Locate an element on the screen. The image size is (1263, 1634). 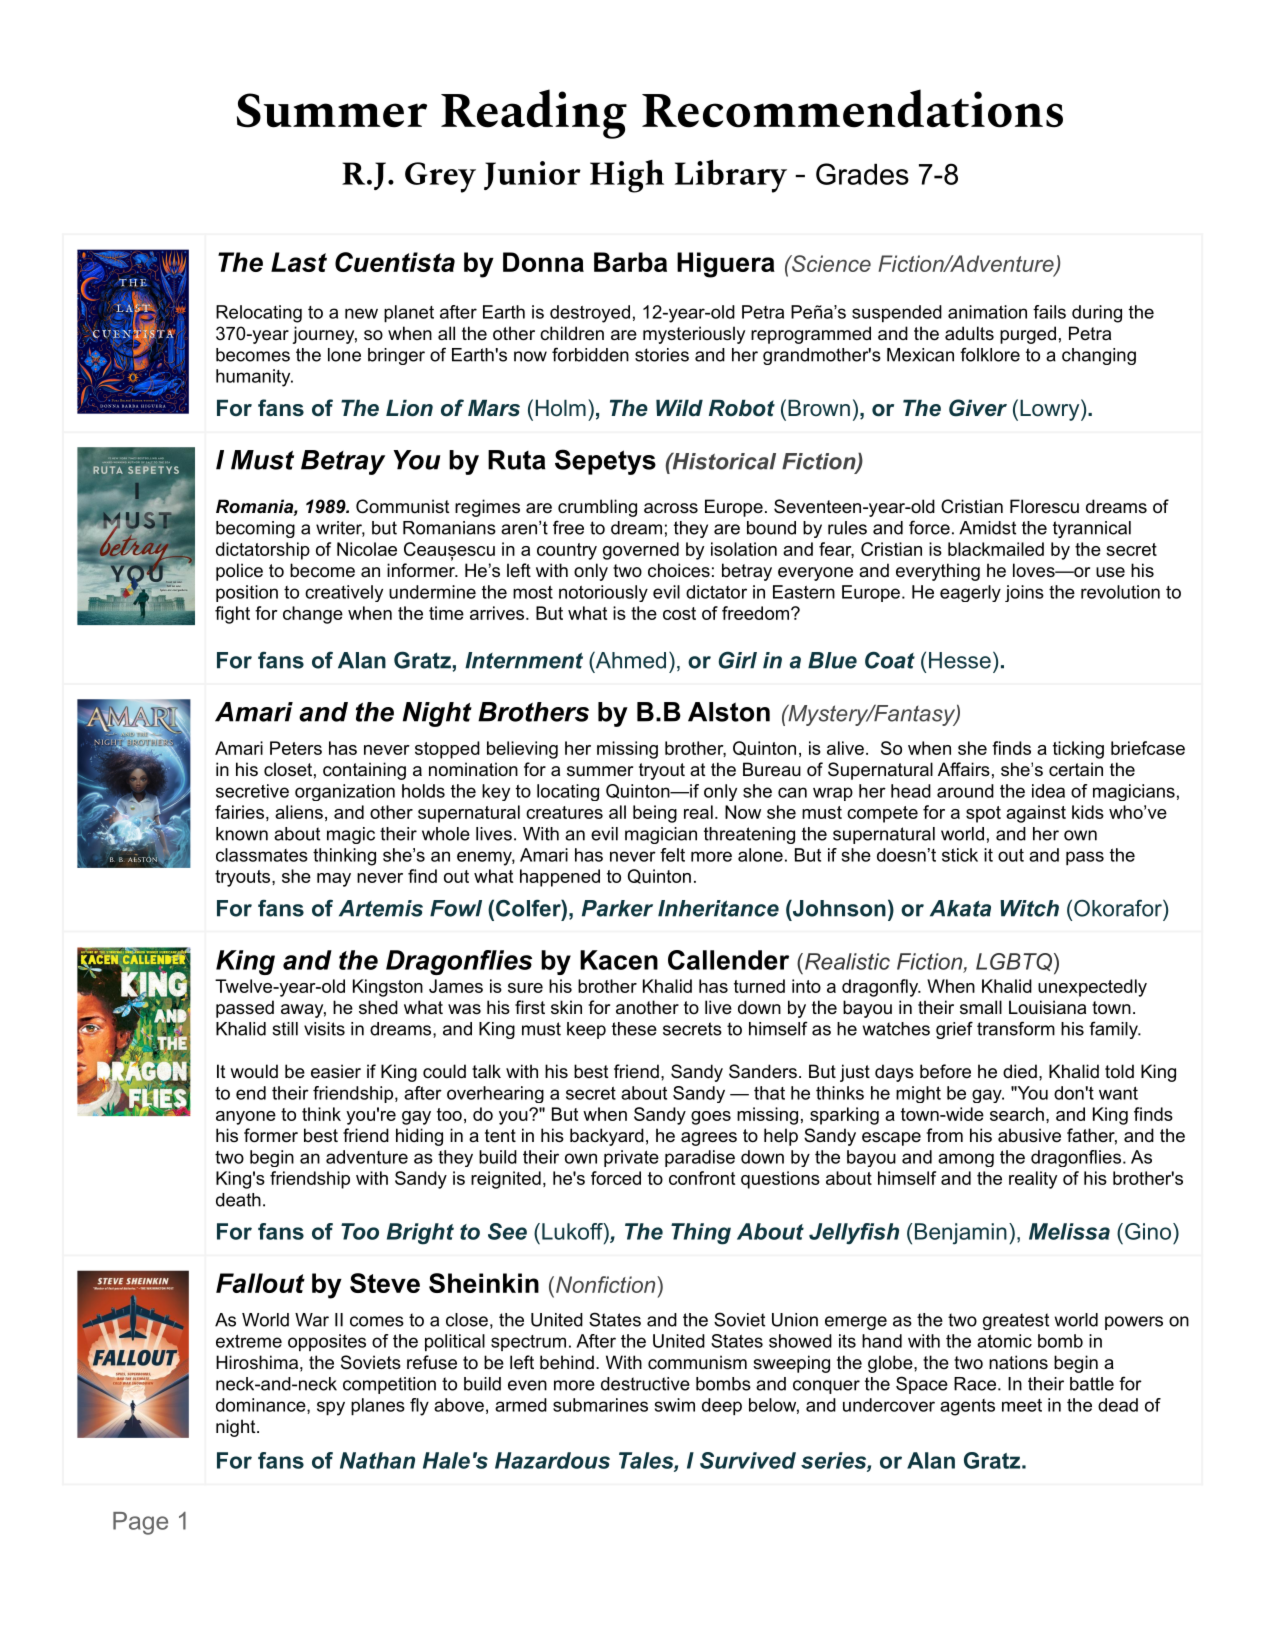
Grades is located at coordinates (862, 174).
